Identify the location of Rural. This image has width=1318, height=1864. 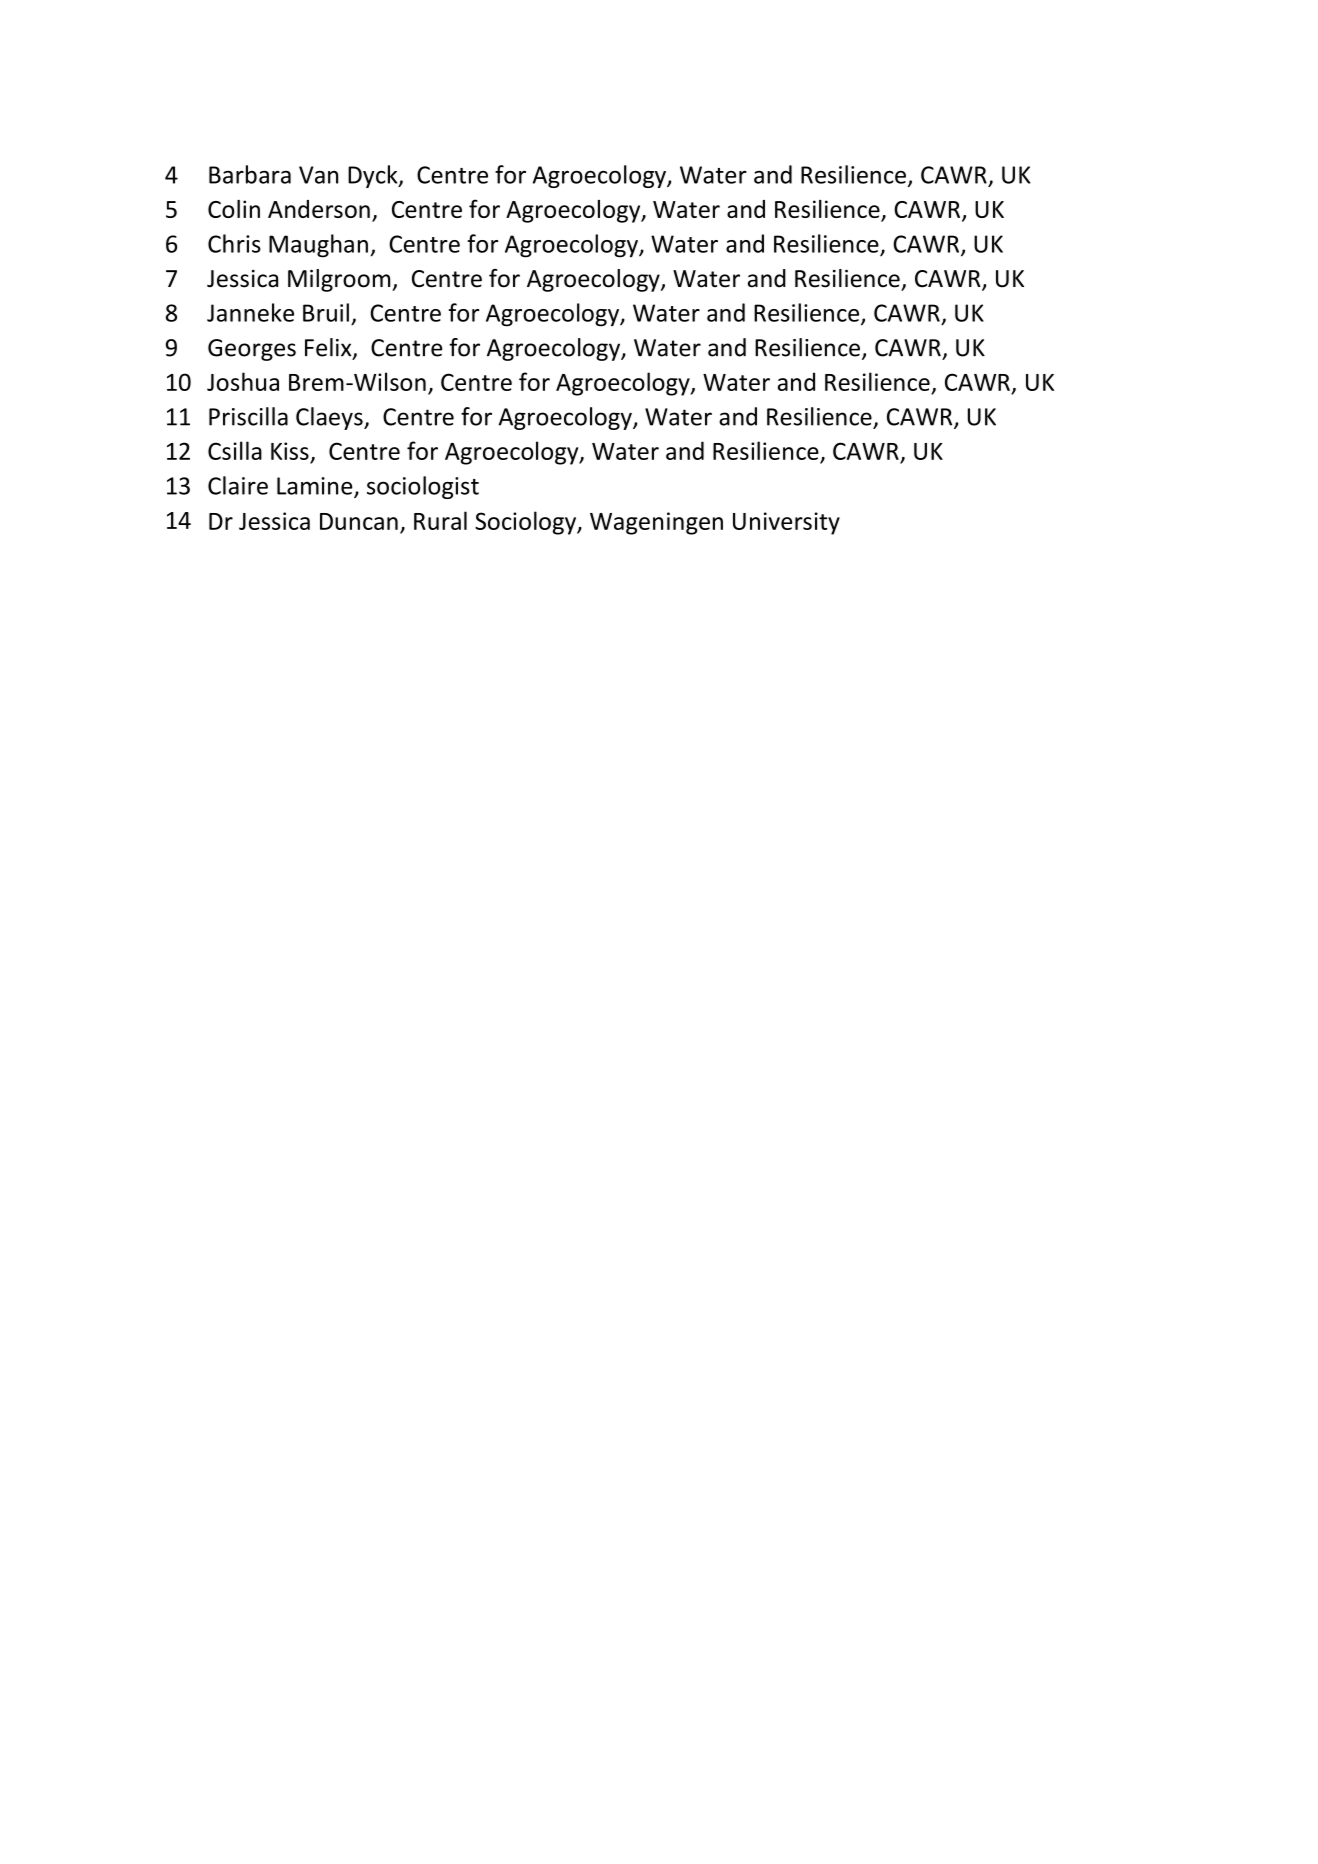
(440, 520).
